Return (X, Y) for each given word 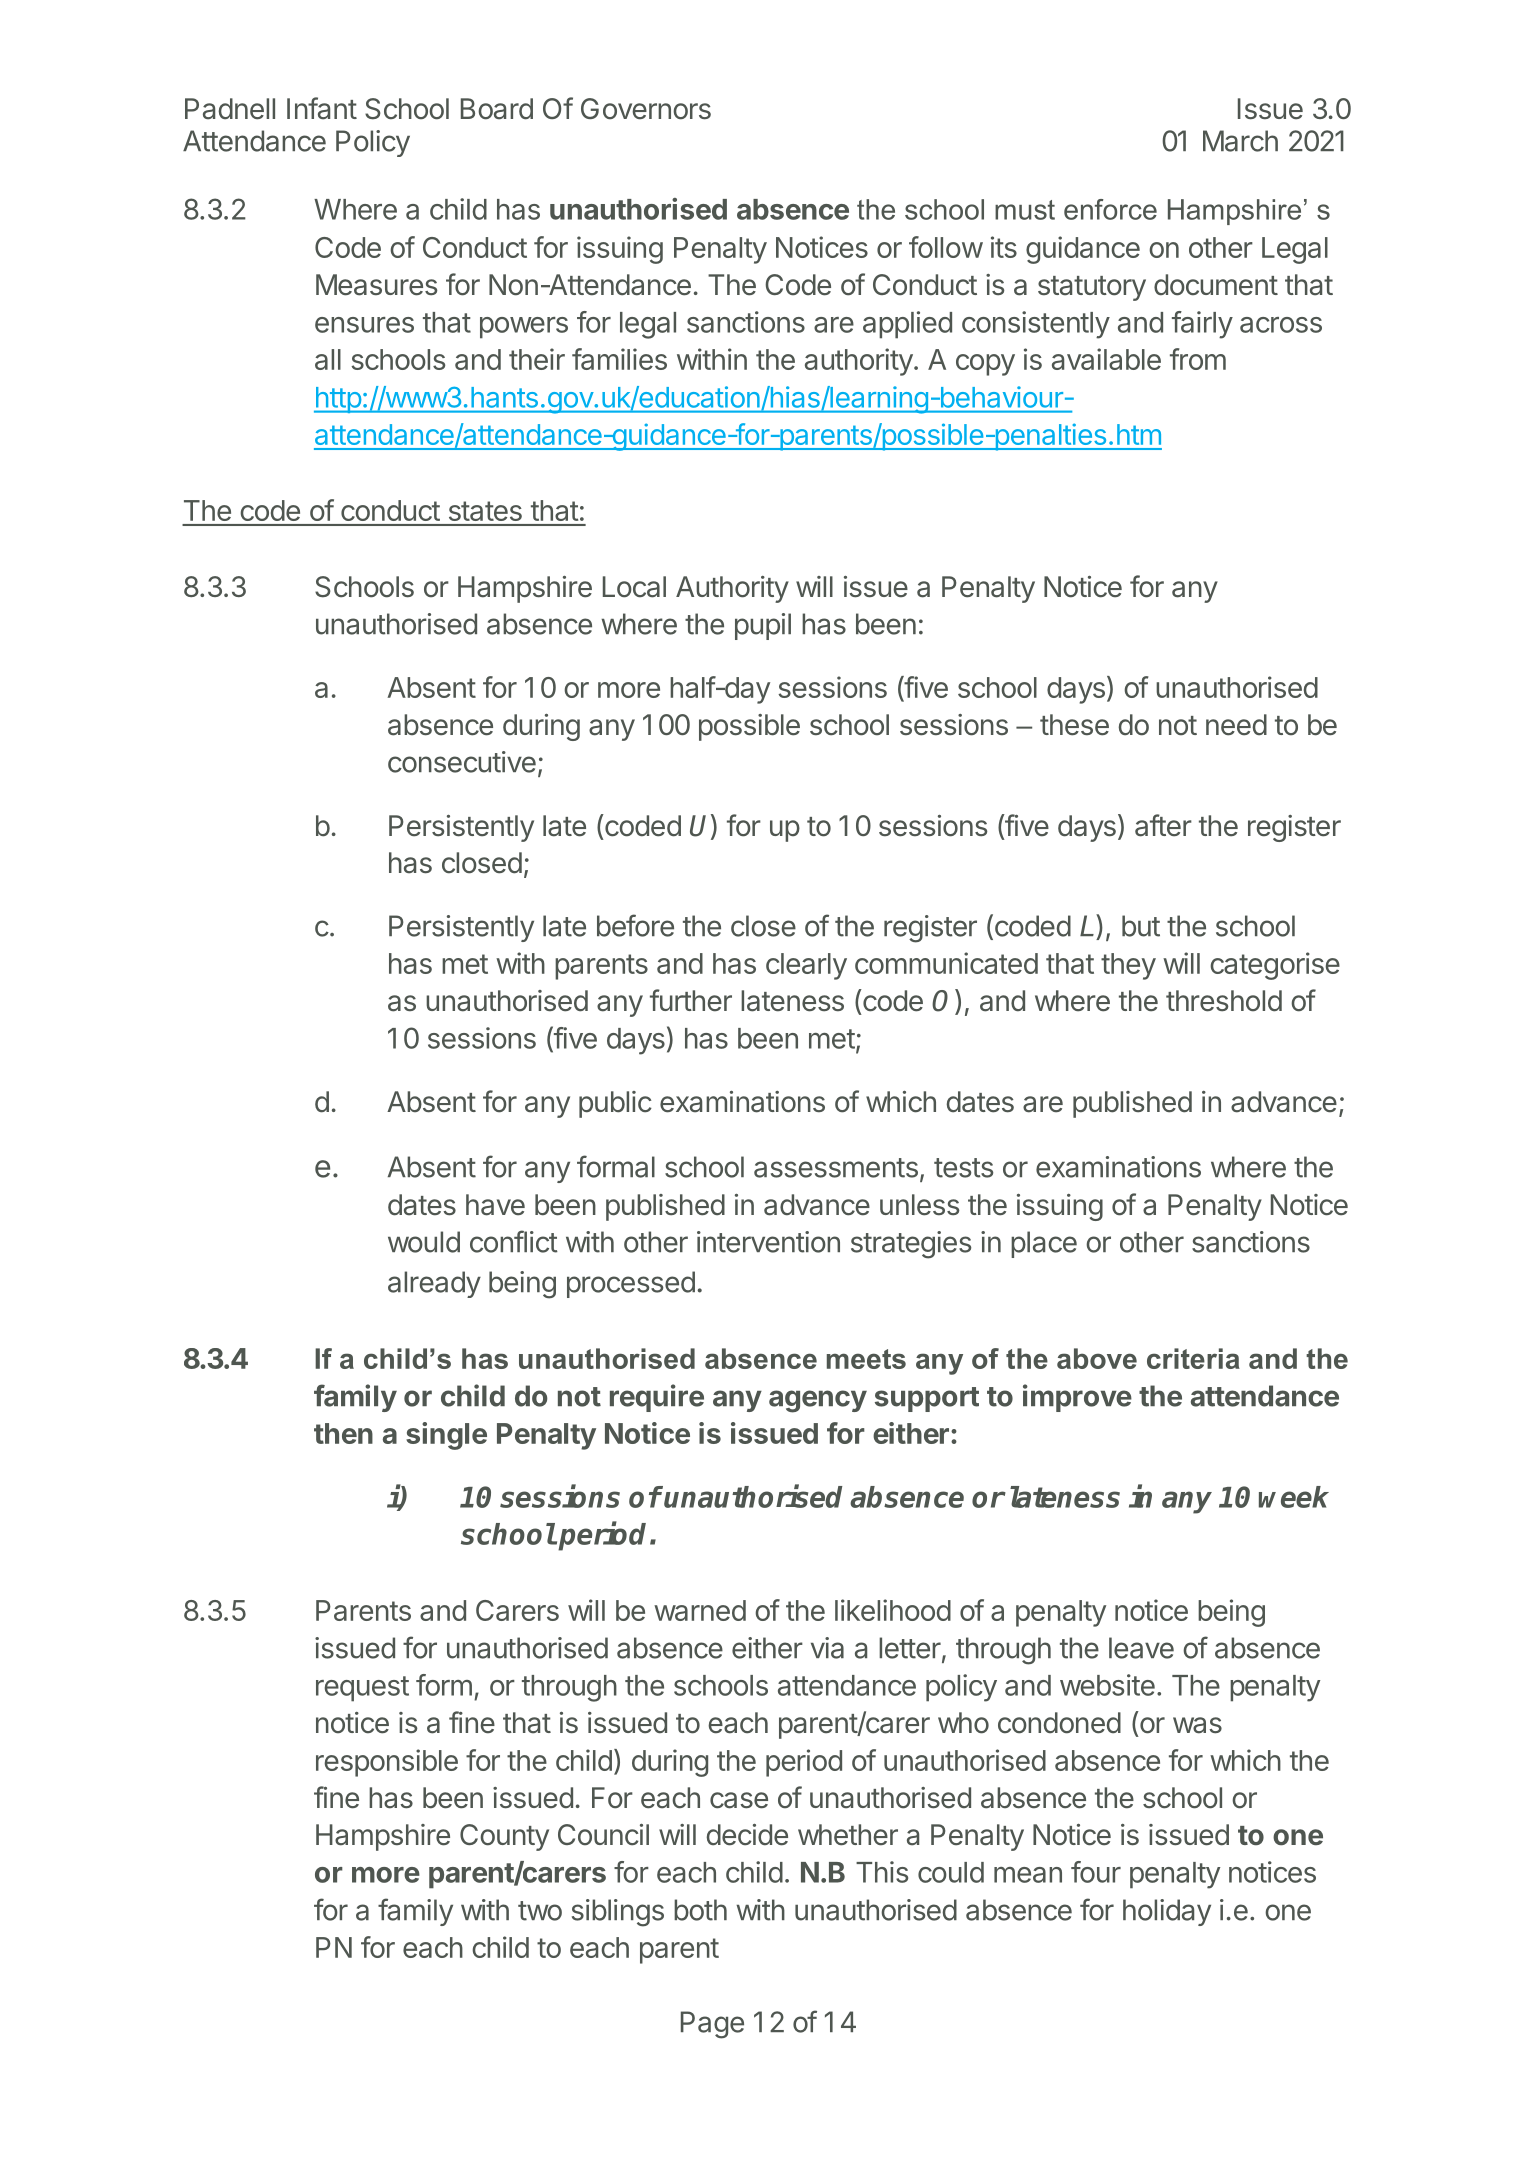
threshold (1224, 1001)
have (495, 1205)
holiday (1167, 1912)
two (540, 1911)
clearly (806, 966)
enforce (1110, 209)
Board (497, 109)
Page (712, 2025)
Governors (646, 109)
